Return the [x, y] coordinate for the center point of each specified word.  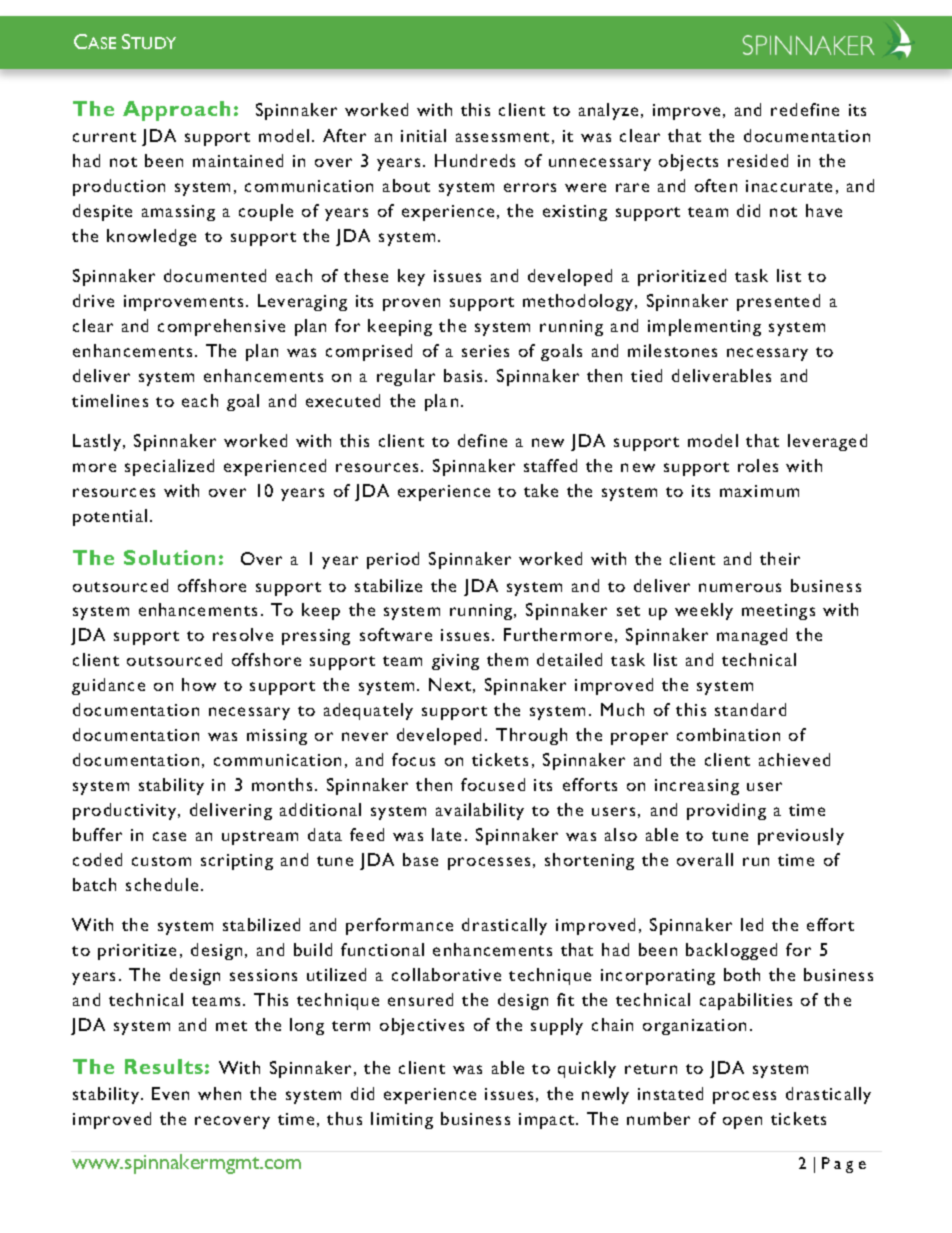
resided [758, 160]
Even [170, 1093]
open [742, 1122]
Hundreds [475, 160]
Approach [176, 111]
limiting [402, 1120]
